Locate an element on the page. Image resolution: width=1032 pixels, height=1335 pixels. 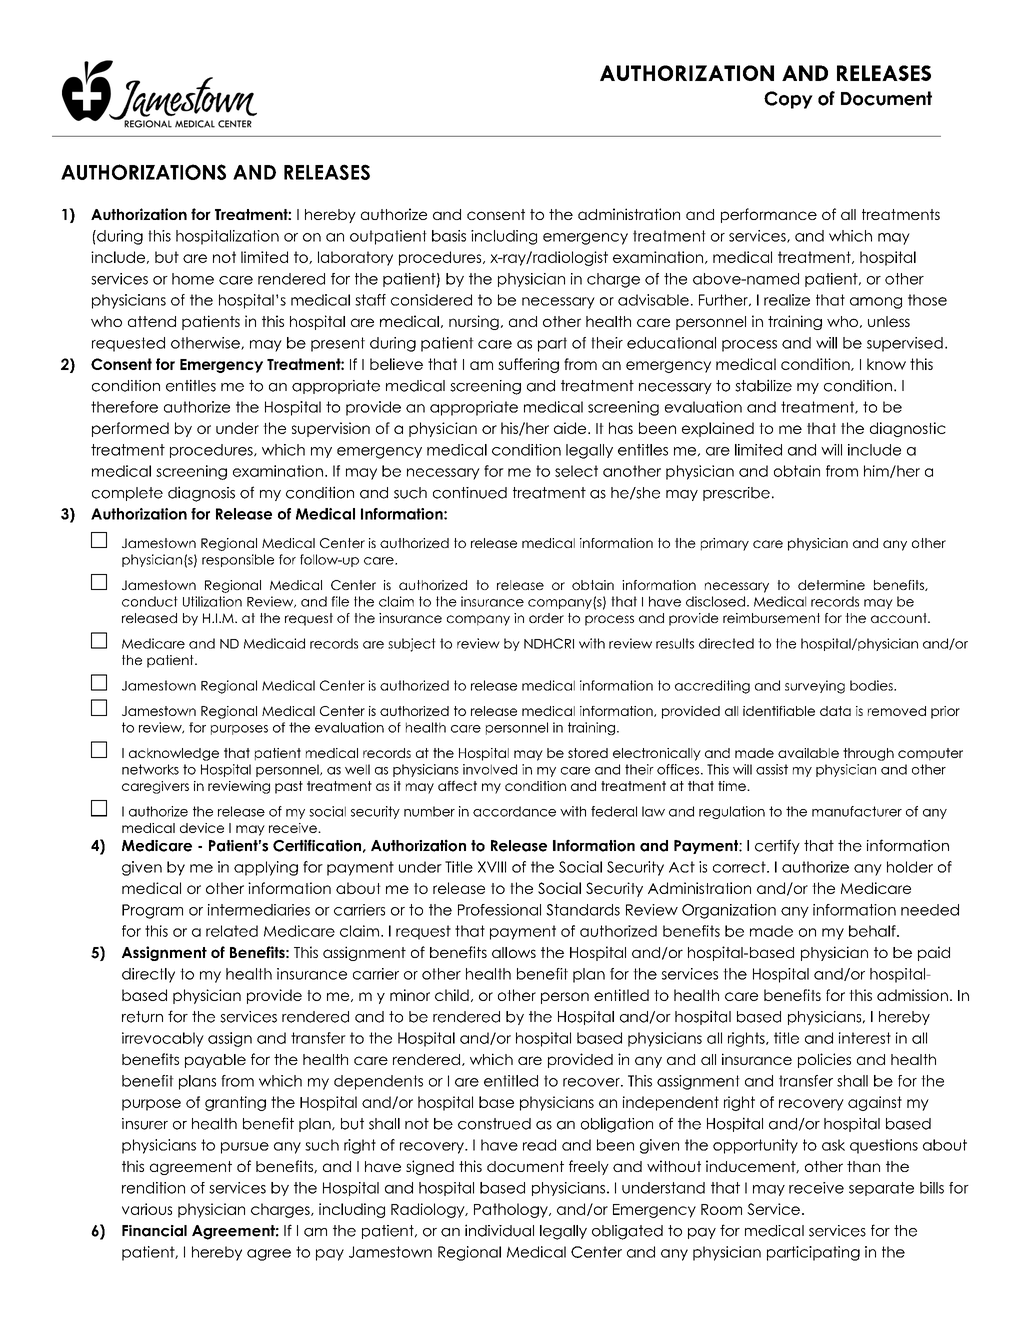
rendition is located at coordinates (153, 1188).
